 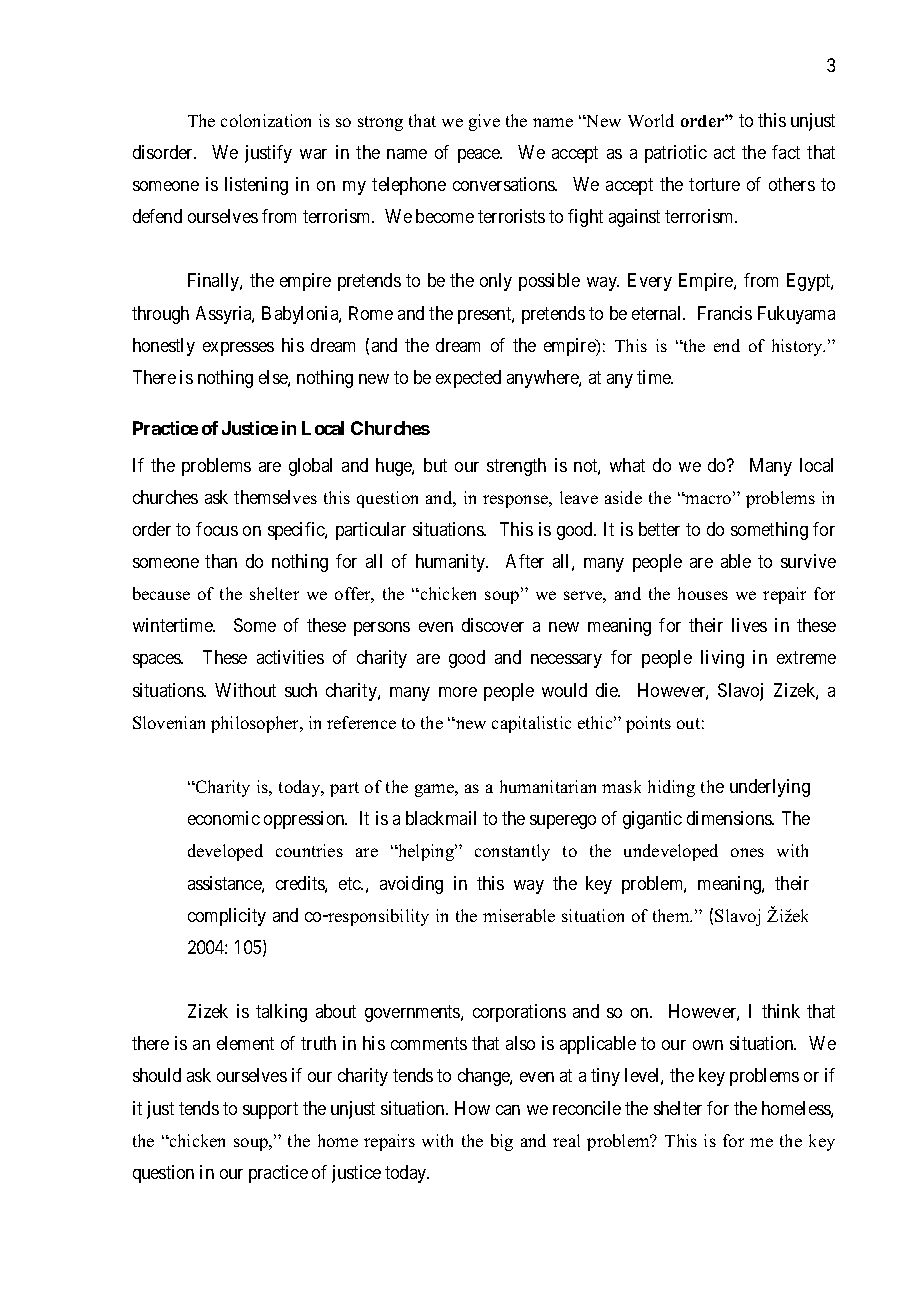 What do you see at coordinates (708, 499) in the screenshot?
I see `macro` at bounding box center [708, 499].
